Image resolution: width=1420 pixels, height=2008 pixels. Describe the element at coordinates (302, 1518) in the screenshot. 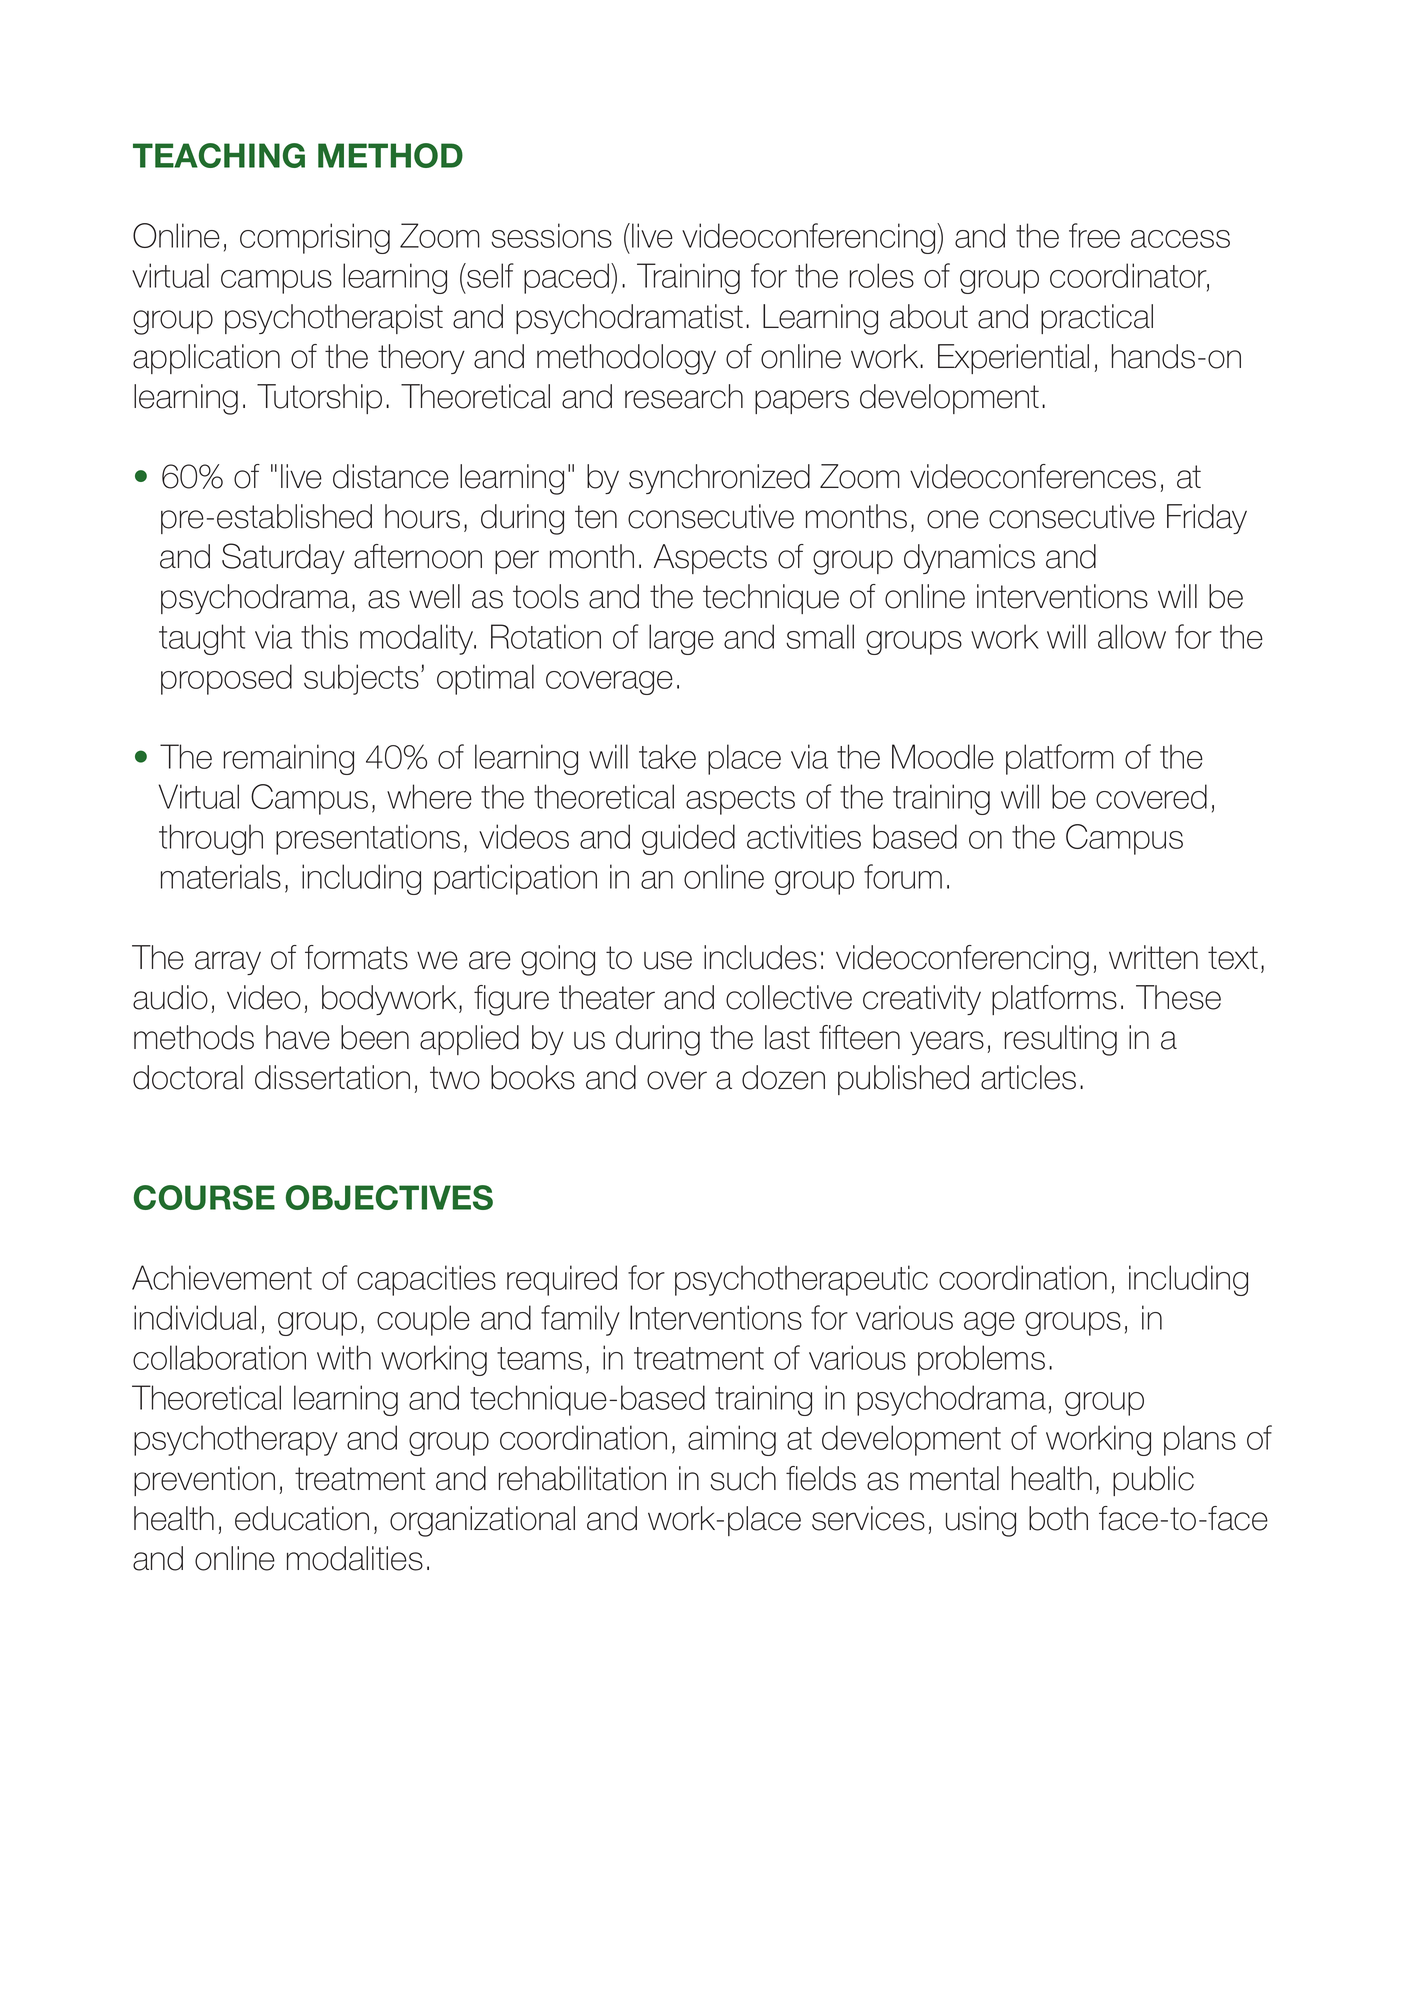

I see `education` at that location.
